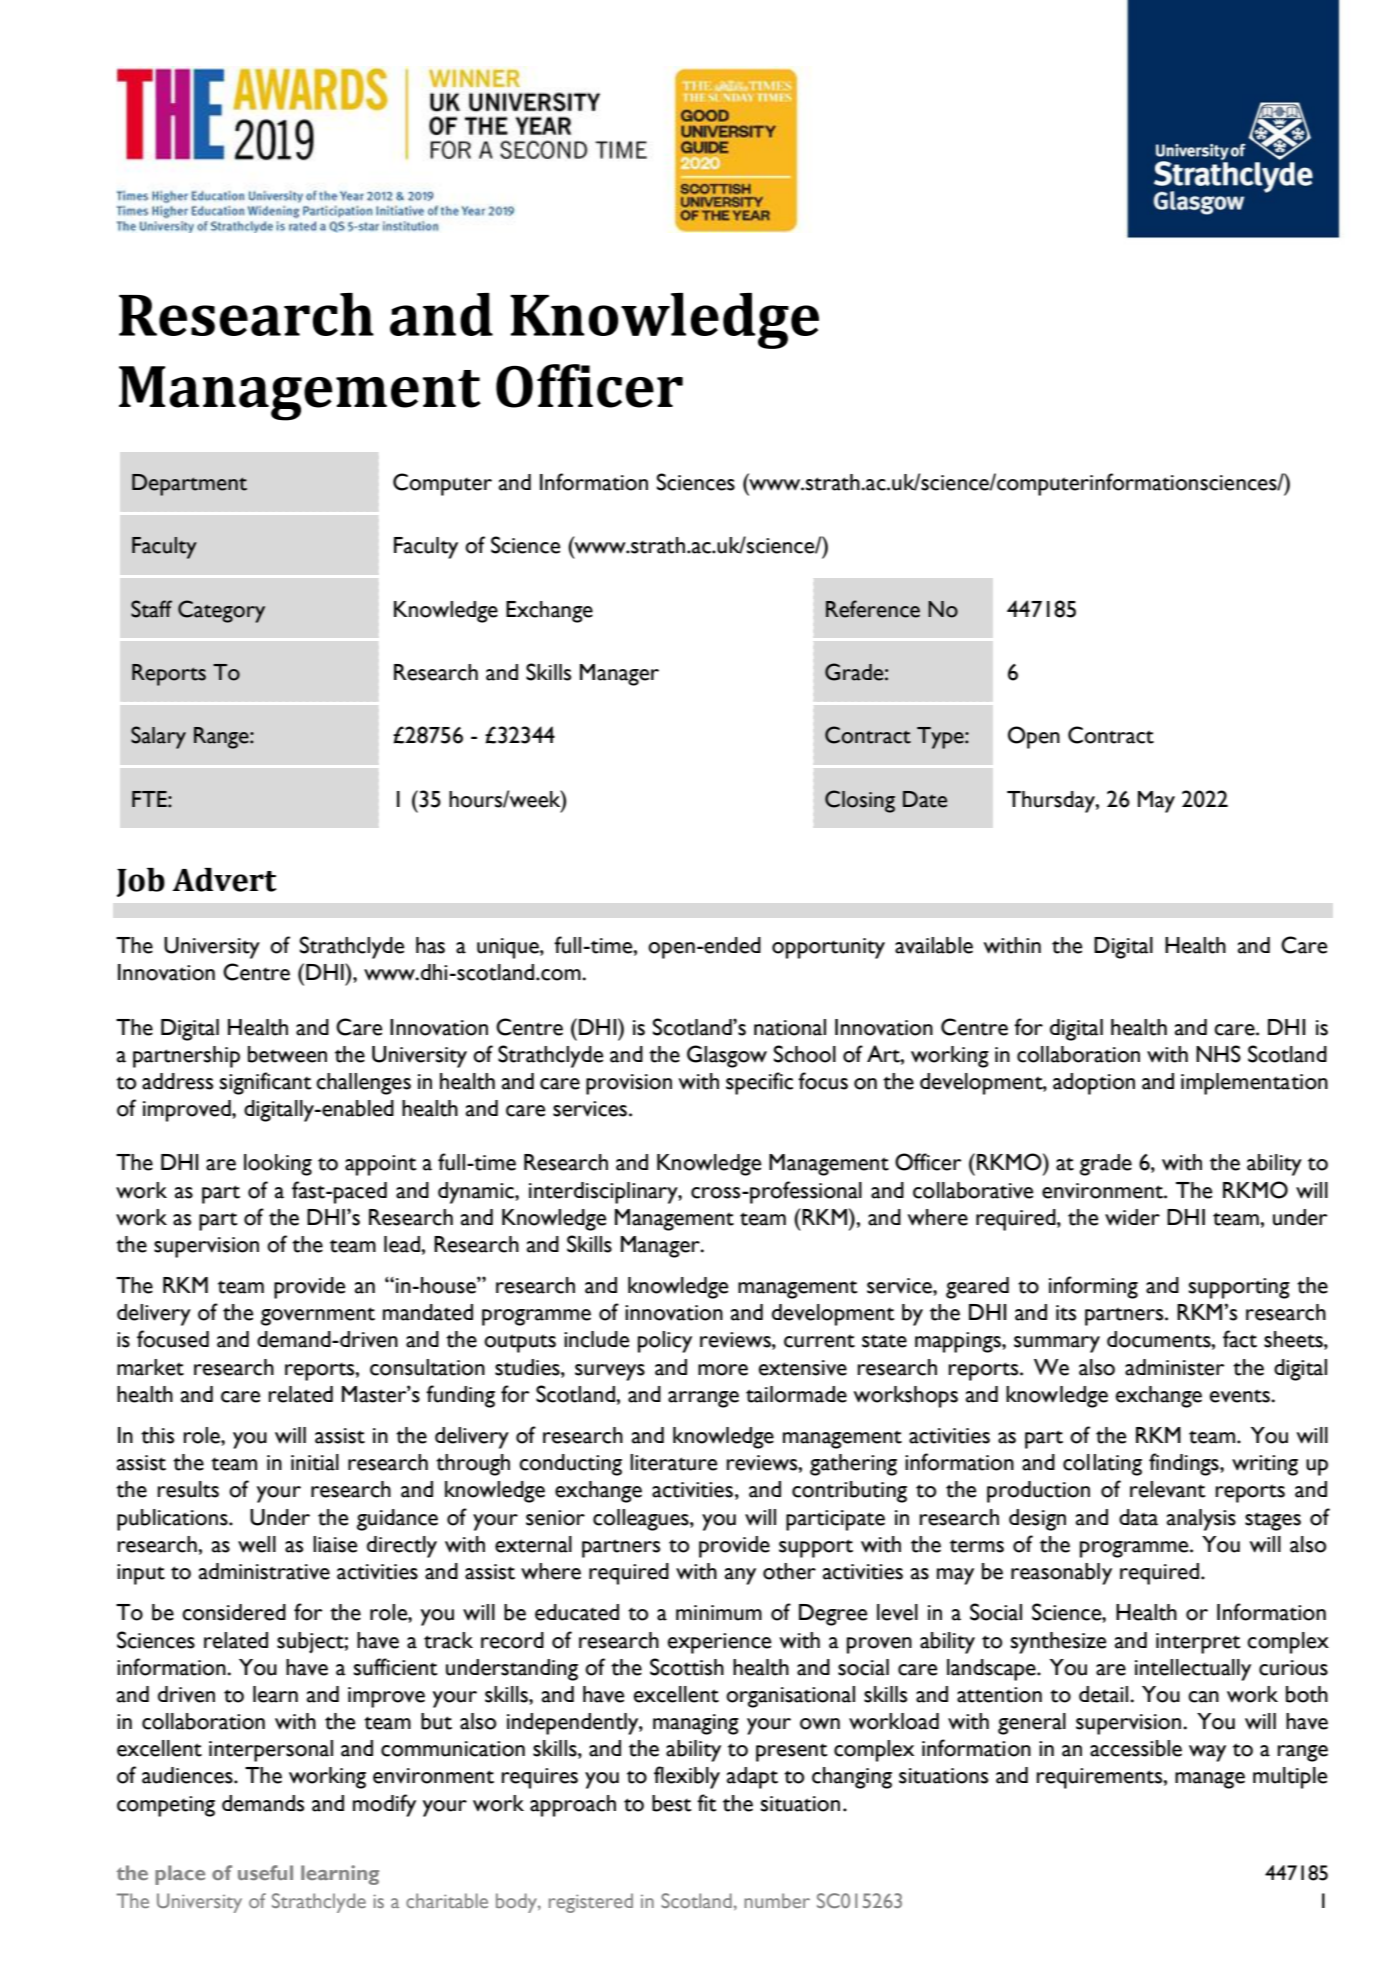 Image resolution: width=1395 pixels, height=1973 pixels. I want to click on useful, so click(265, 1872).
